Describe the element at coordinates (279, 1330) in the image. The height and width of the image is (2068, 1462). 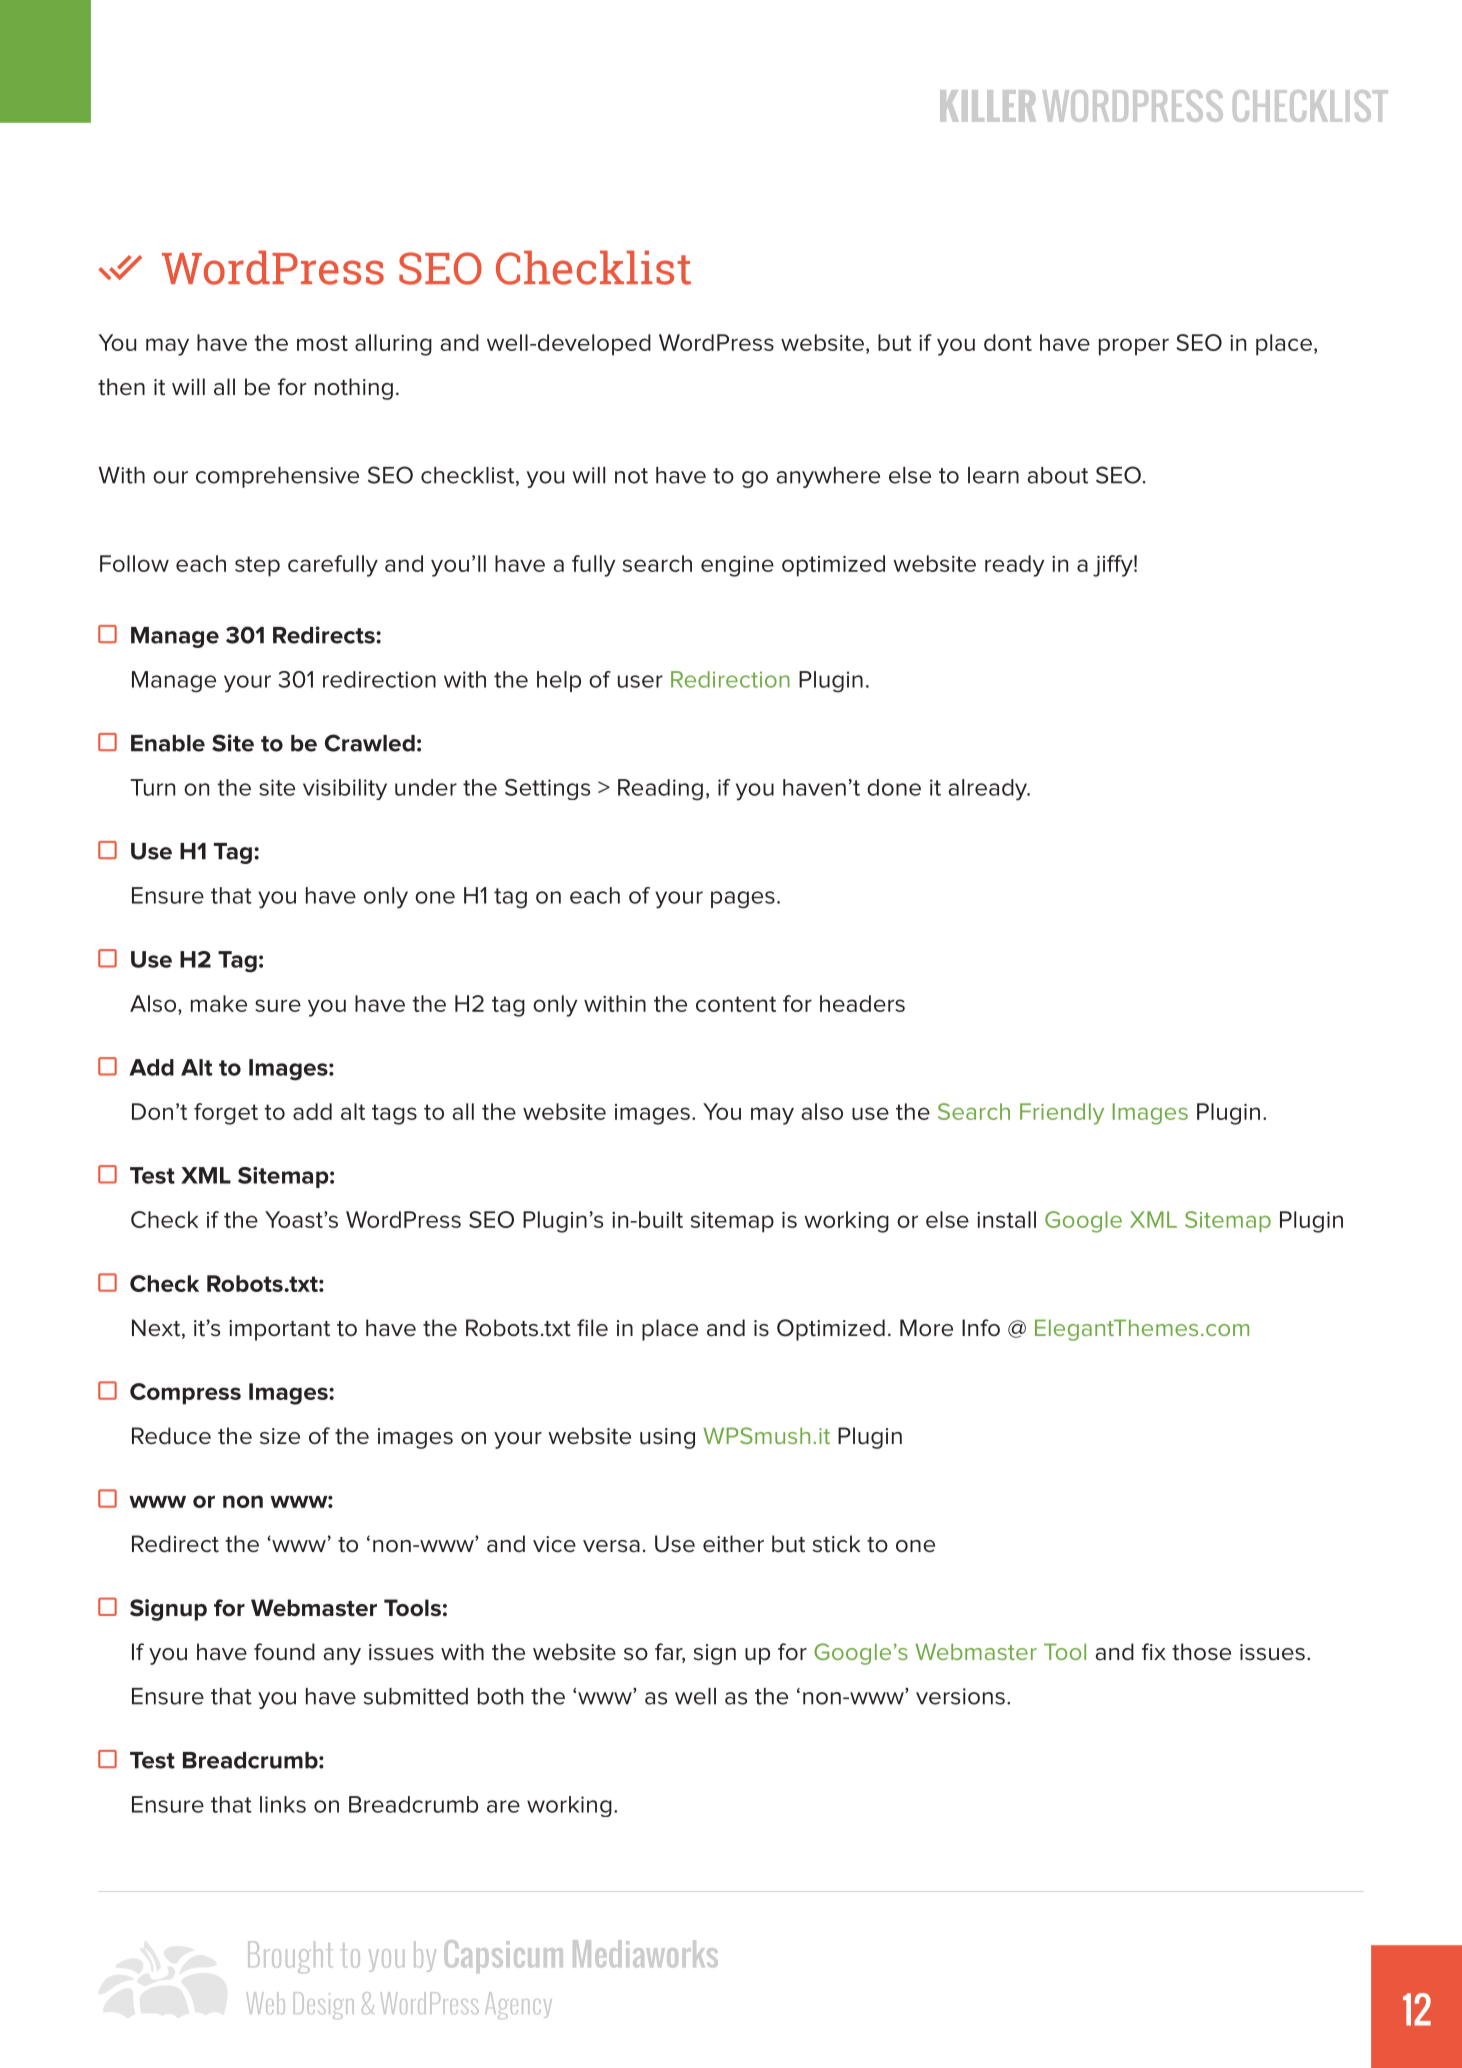
I see `important` at that location.
